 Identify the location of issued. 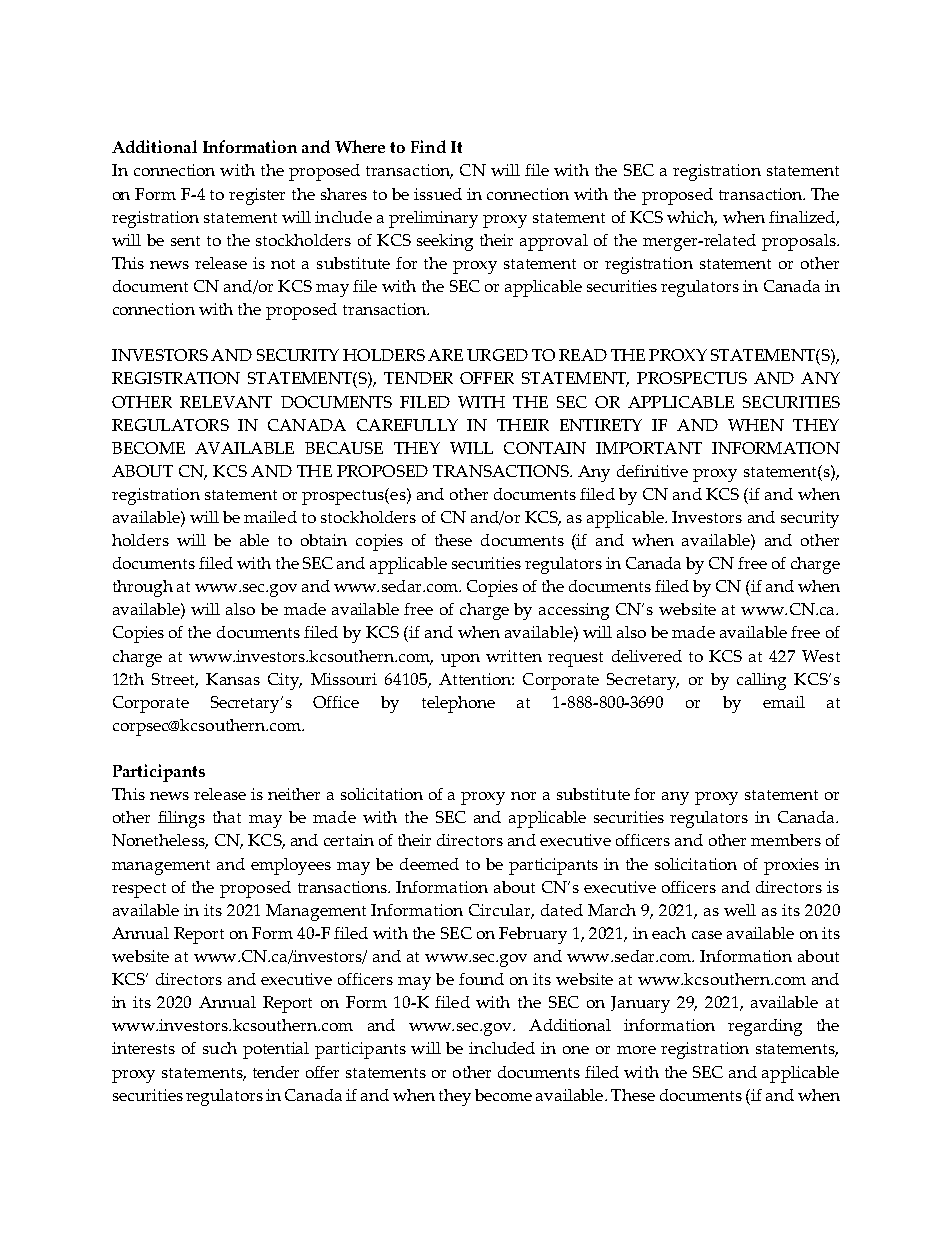
(438, 194).
